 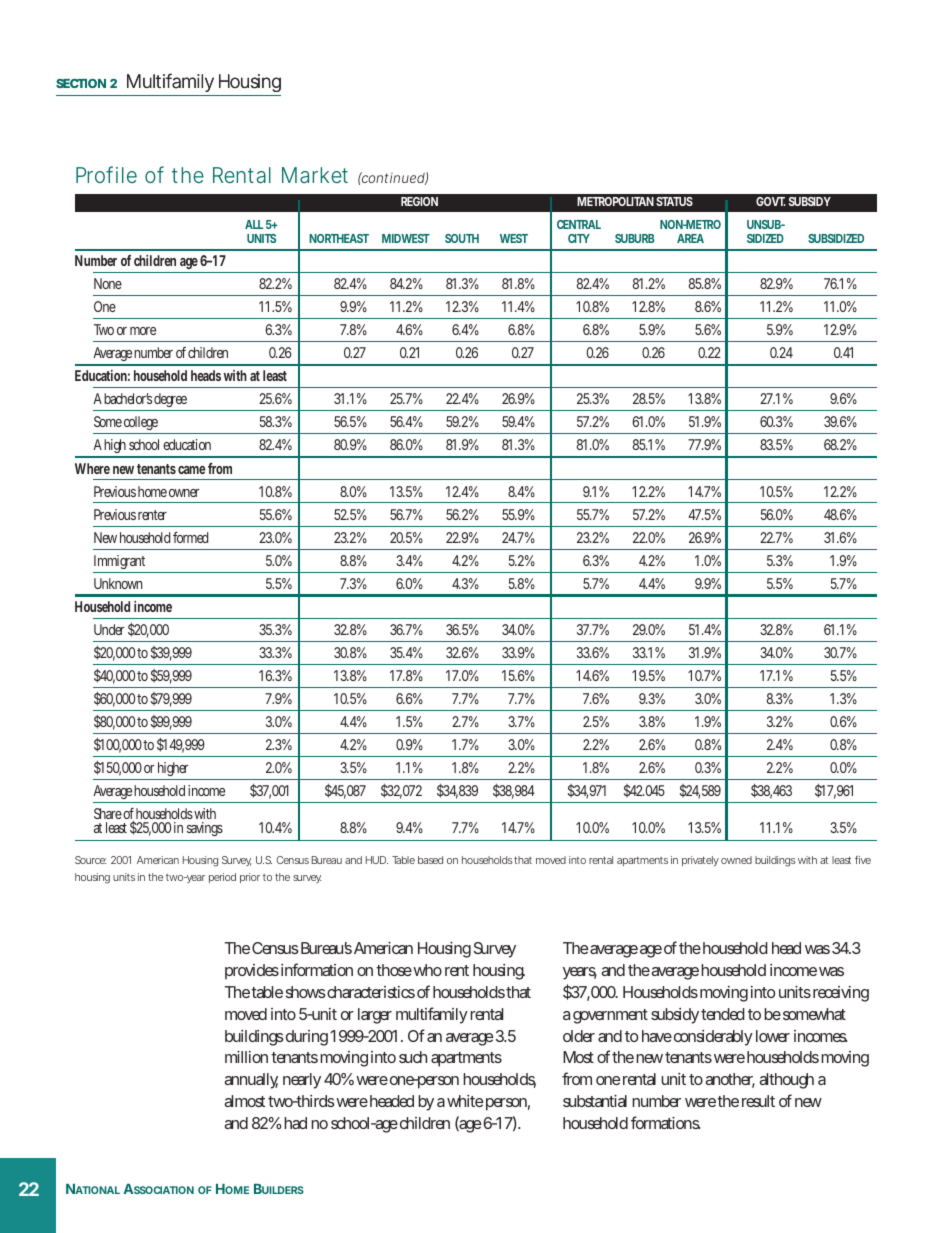 What do you see at coordinates (700, 861) in the screenshot?
I see `privately` at bounding box center [700, 861].
